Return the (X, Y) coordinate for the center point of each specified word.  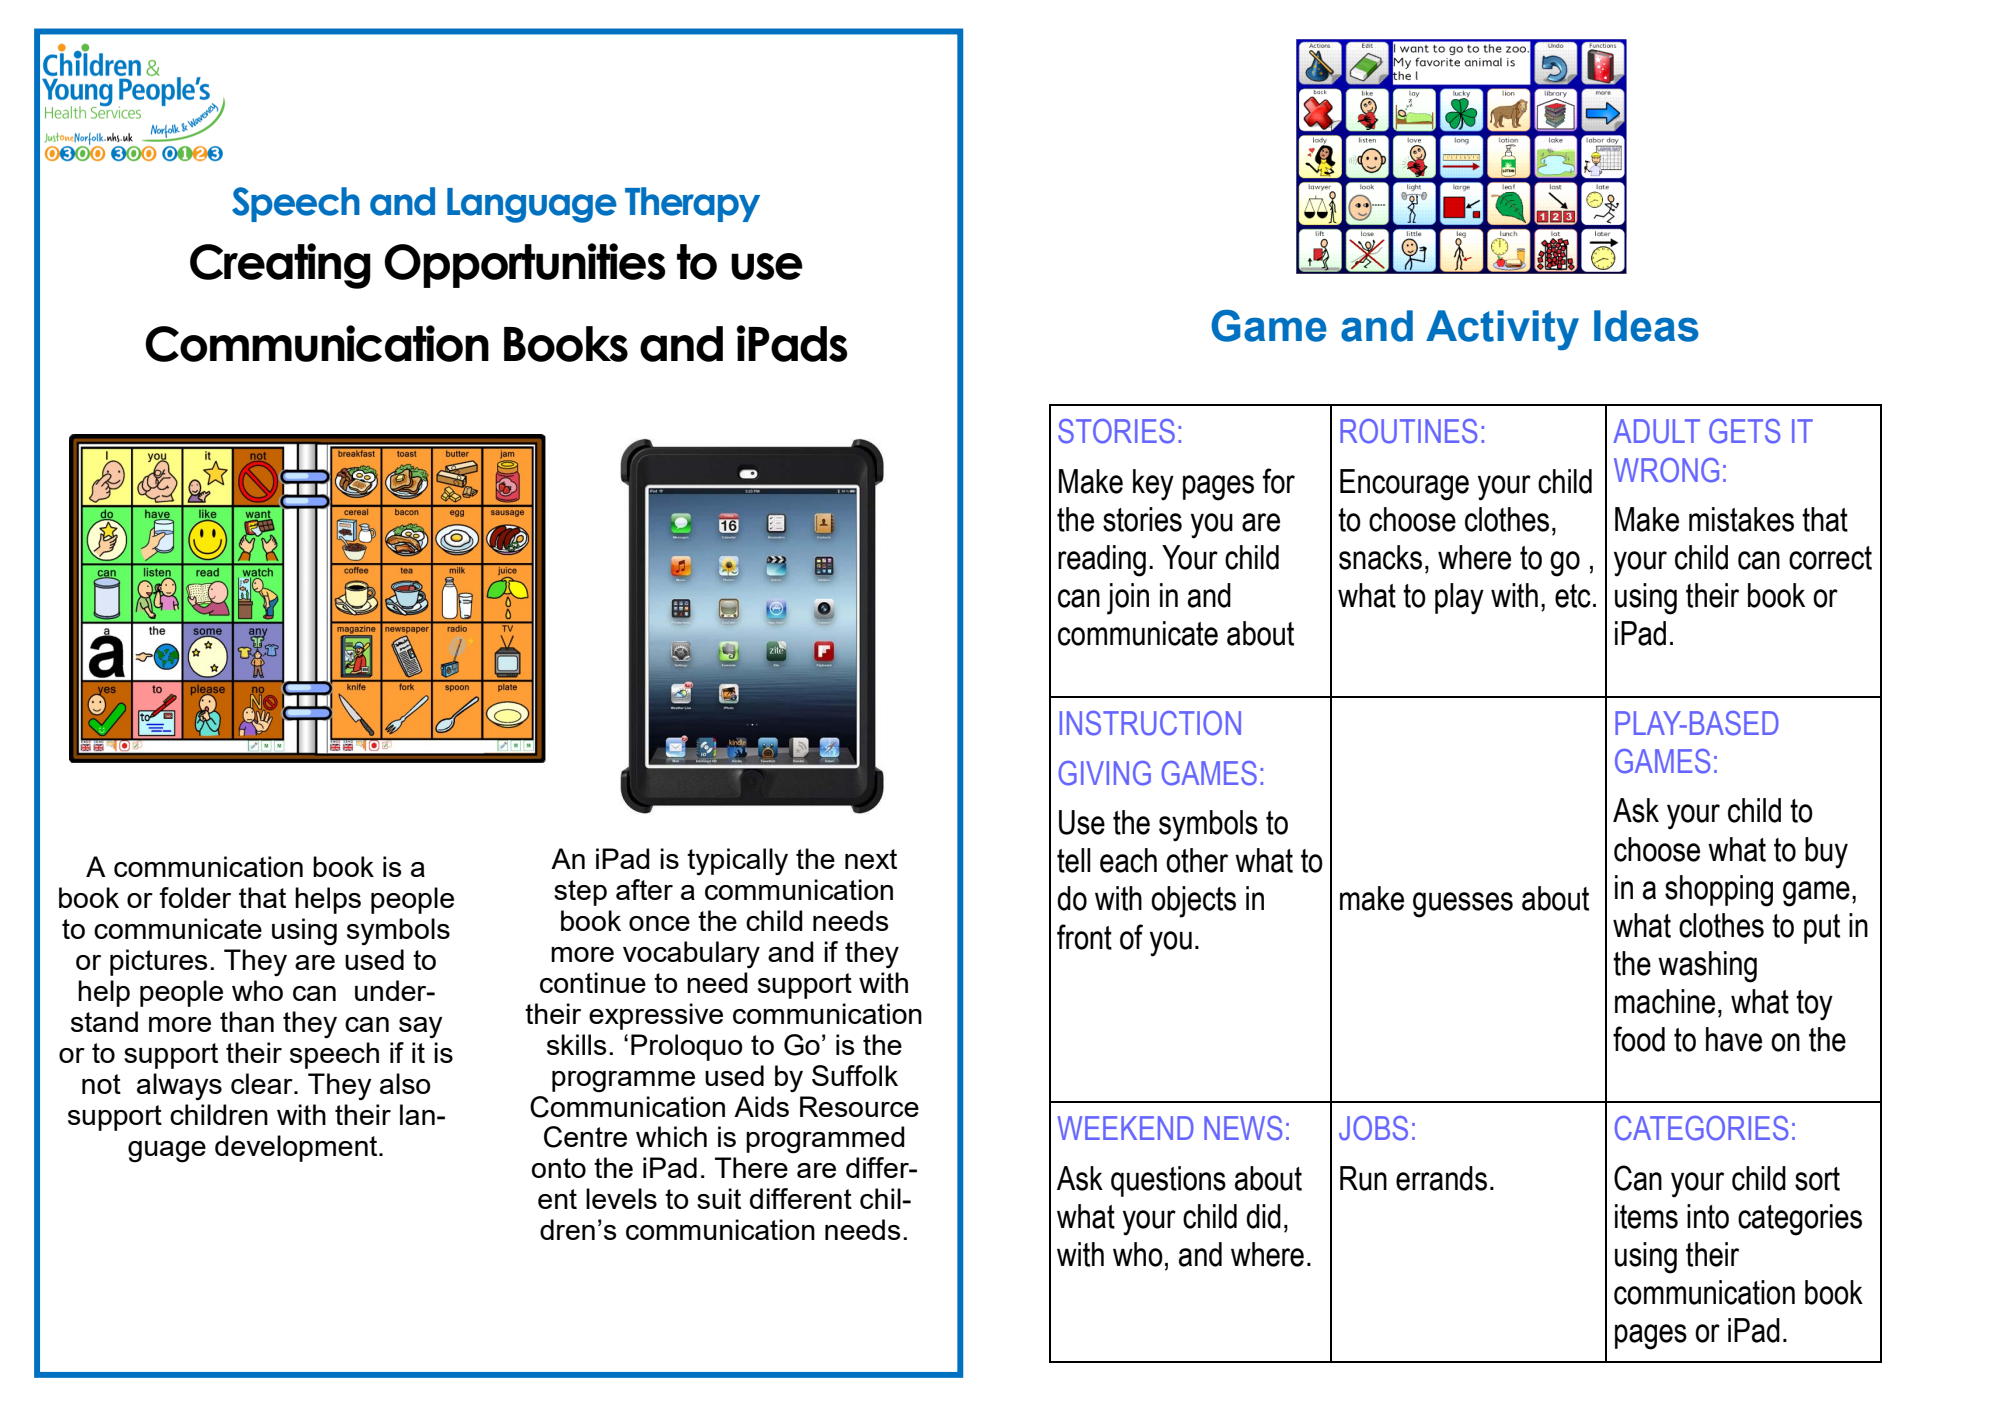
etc (1573, 596)
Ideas (1646, 326)
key (1153, 485)
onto (559, 1168)
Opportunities (525, 265)
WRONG (1666, 470)
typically (737, 862)
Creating (280, 266)
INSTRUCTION (1150, 723)
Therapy (692, 204)
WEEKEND (1125, 1128)
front (1084, 937)
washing (1707, 967)
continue (593, 982)
